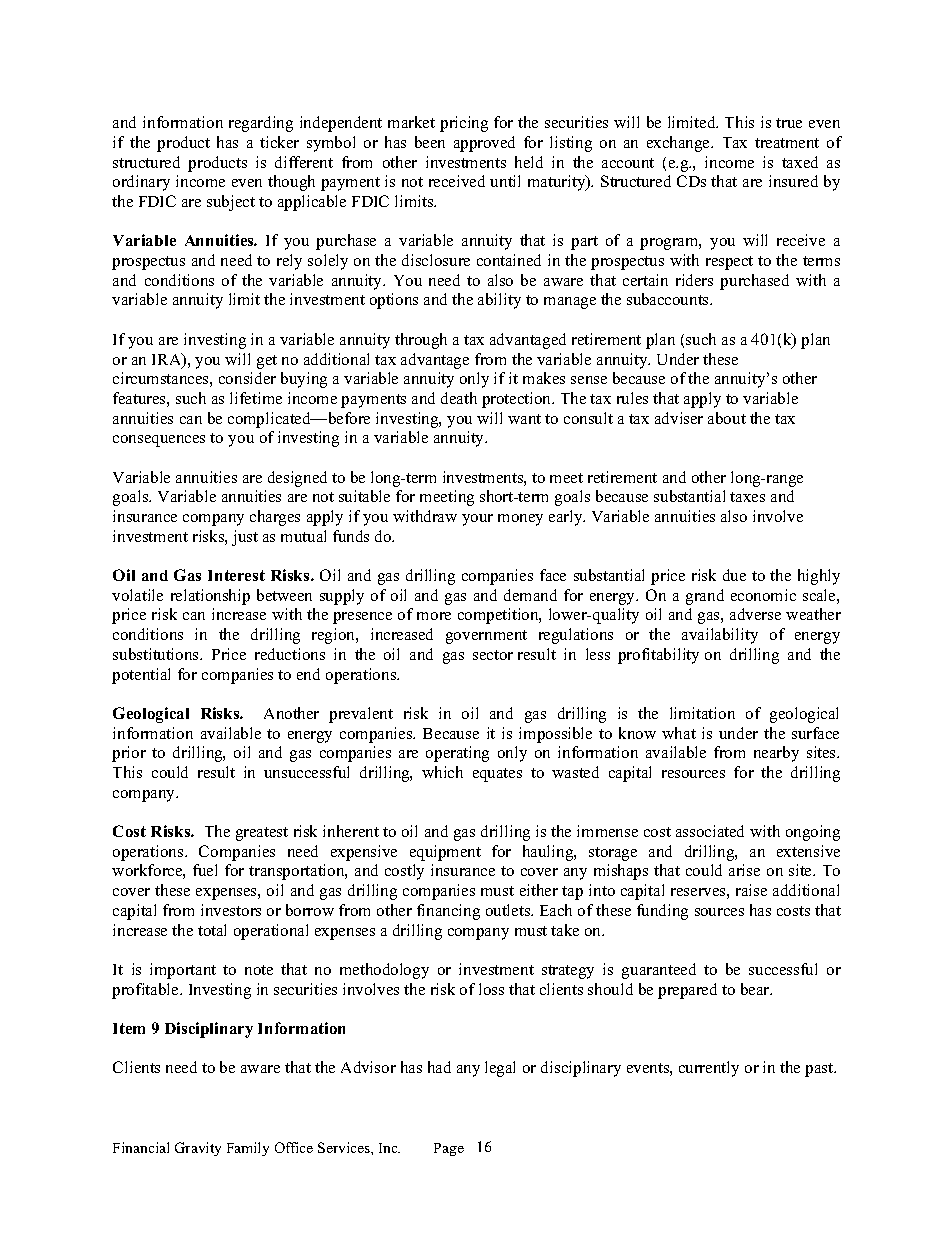  I want to click on Gravity, so click(198, 1149).
